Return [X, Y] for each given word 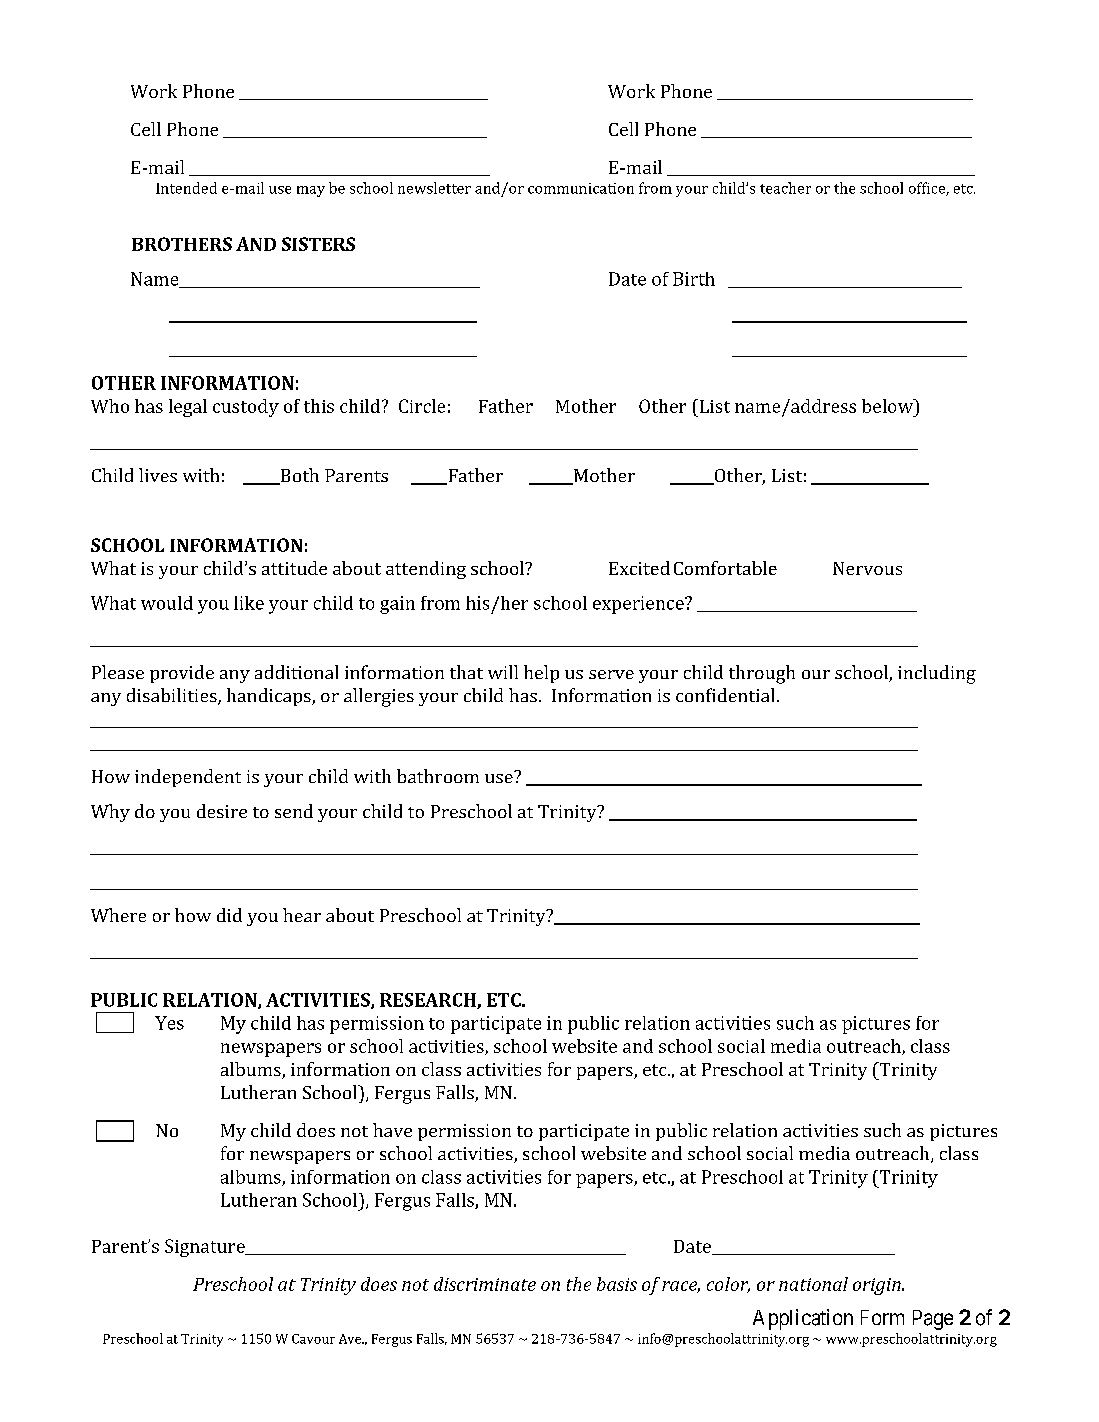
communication [581, 188]
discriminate [485, 1284]
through [762, 674]
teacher [785, 188]
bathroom [438, 776]
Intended [186, 188]
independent [188, 778]
